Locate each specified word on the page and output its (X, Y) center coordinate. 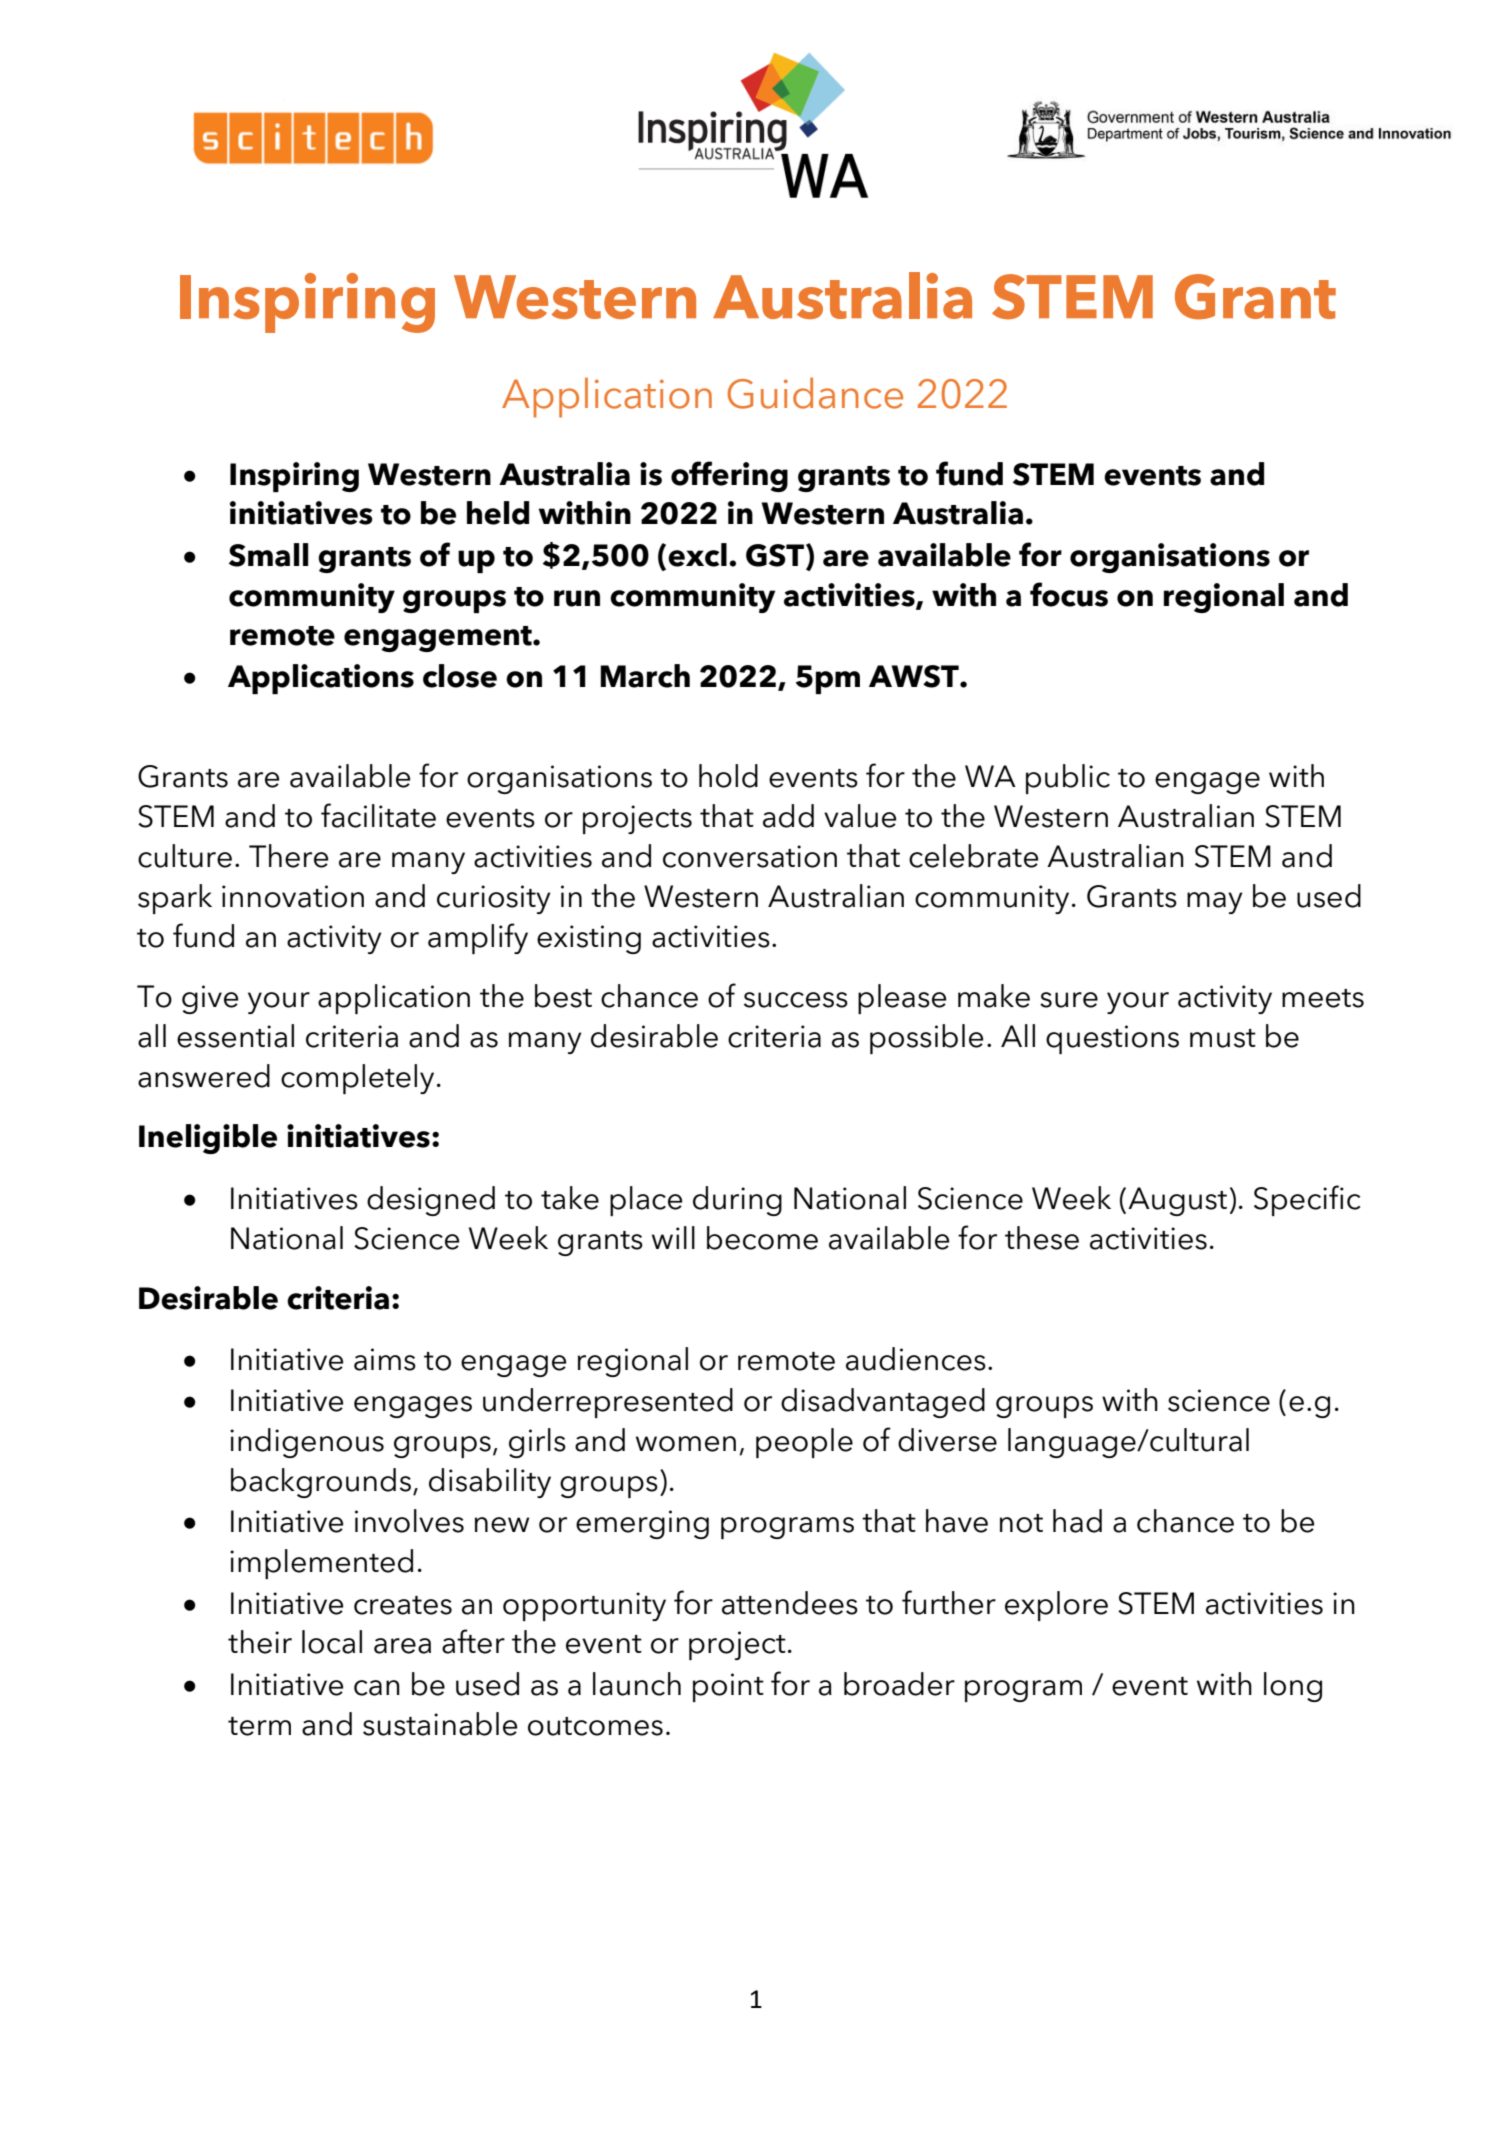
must (1223, 1038)
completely (357, 1079)
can (377, 1688)
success (796, 1000)
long (1293, 1687)
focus (1069, 594)
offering (729, 476)
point (728, 1687)
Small (268, 555)
